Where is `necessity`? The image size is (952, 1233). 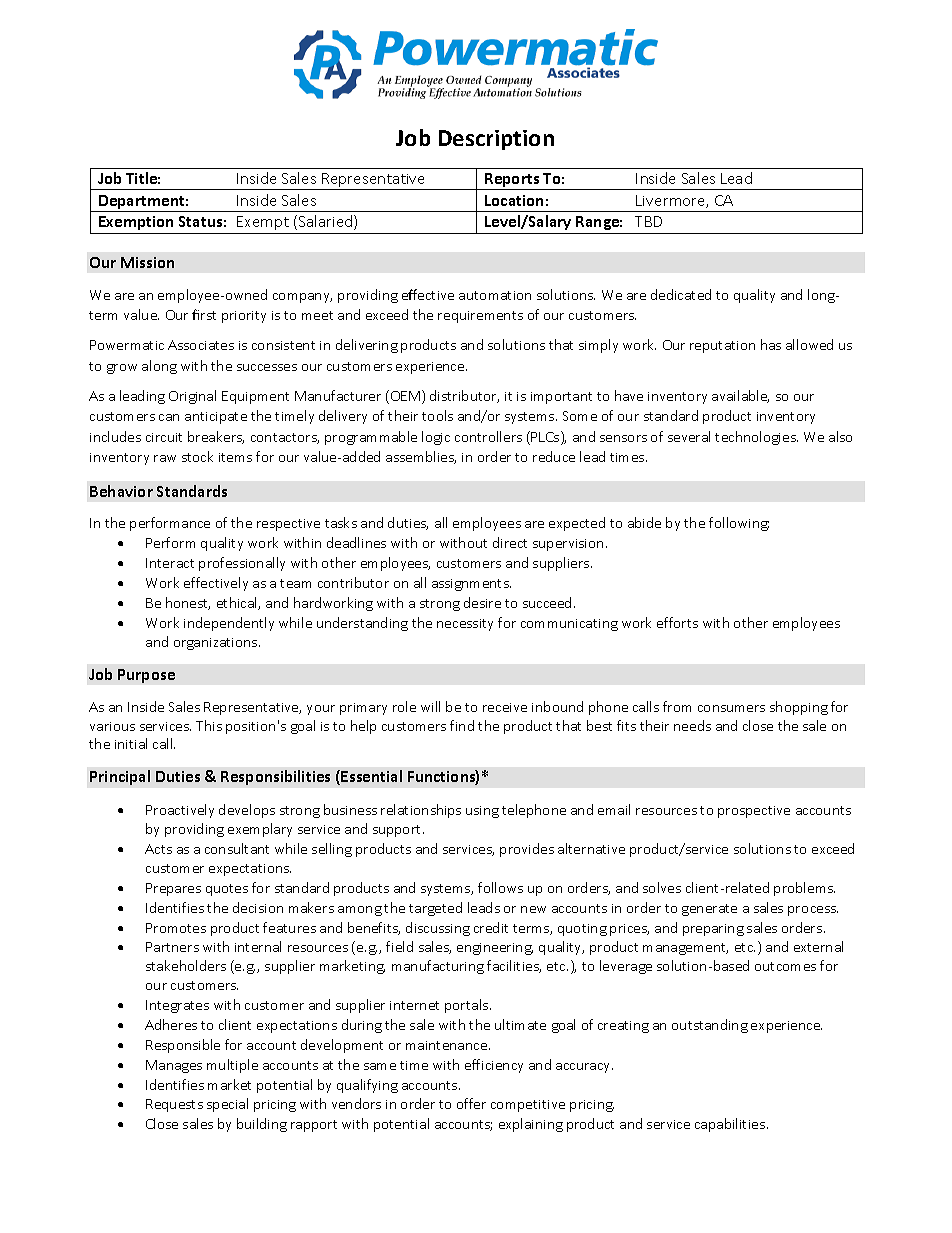
necessity is located at coordinates (465, 625).
